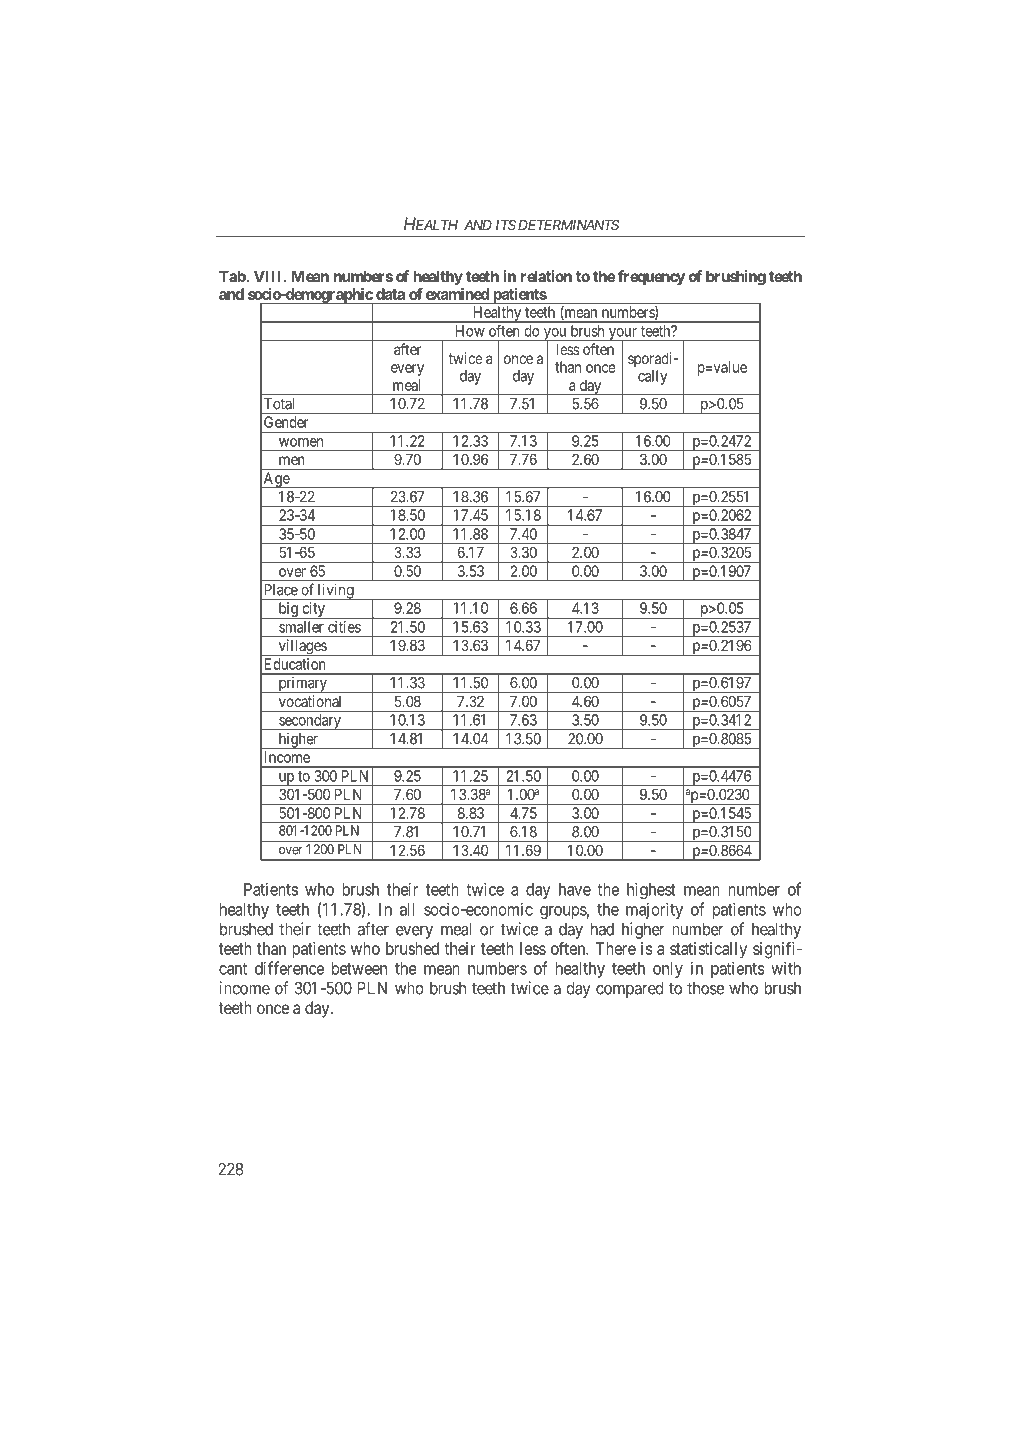 This screenshot has height=1444, width=1021. What do you see at coordinates (336, 592) in the screenshot?
I see `living` at bounding box center [336, 592].
